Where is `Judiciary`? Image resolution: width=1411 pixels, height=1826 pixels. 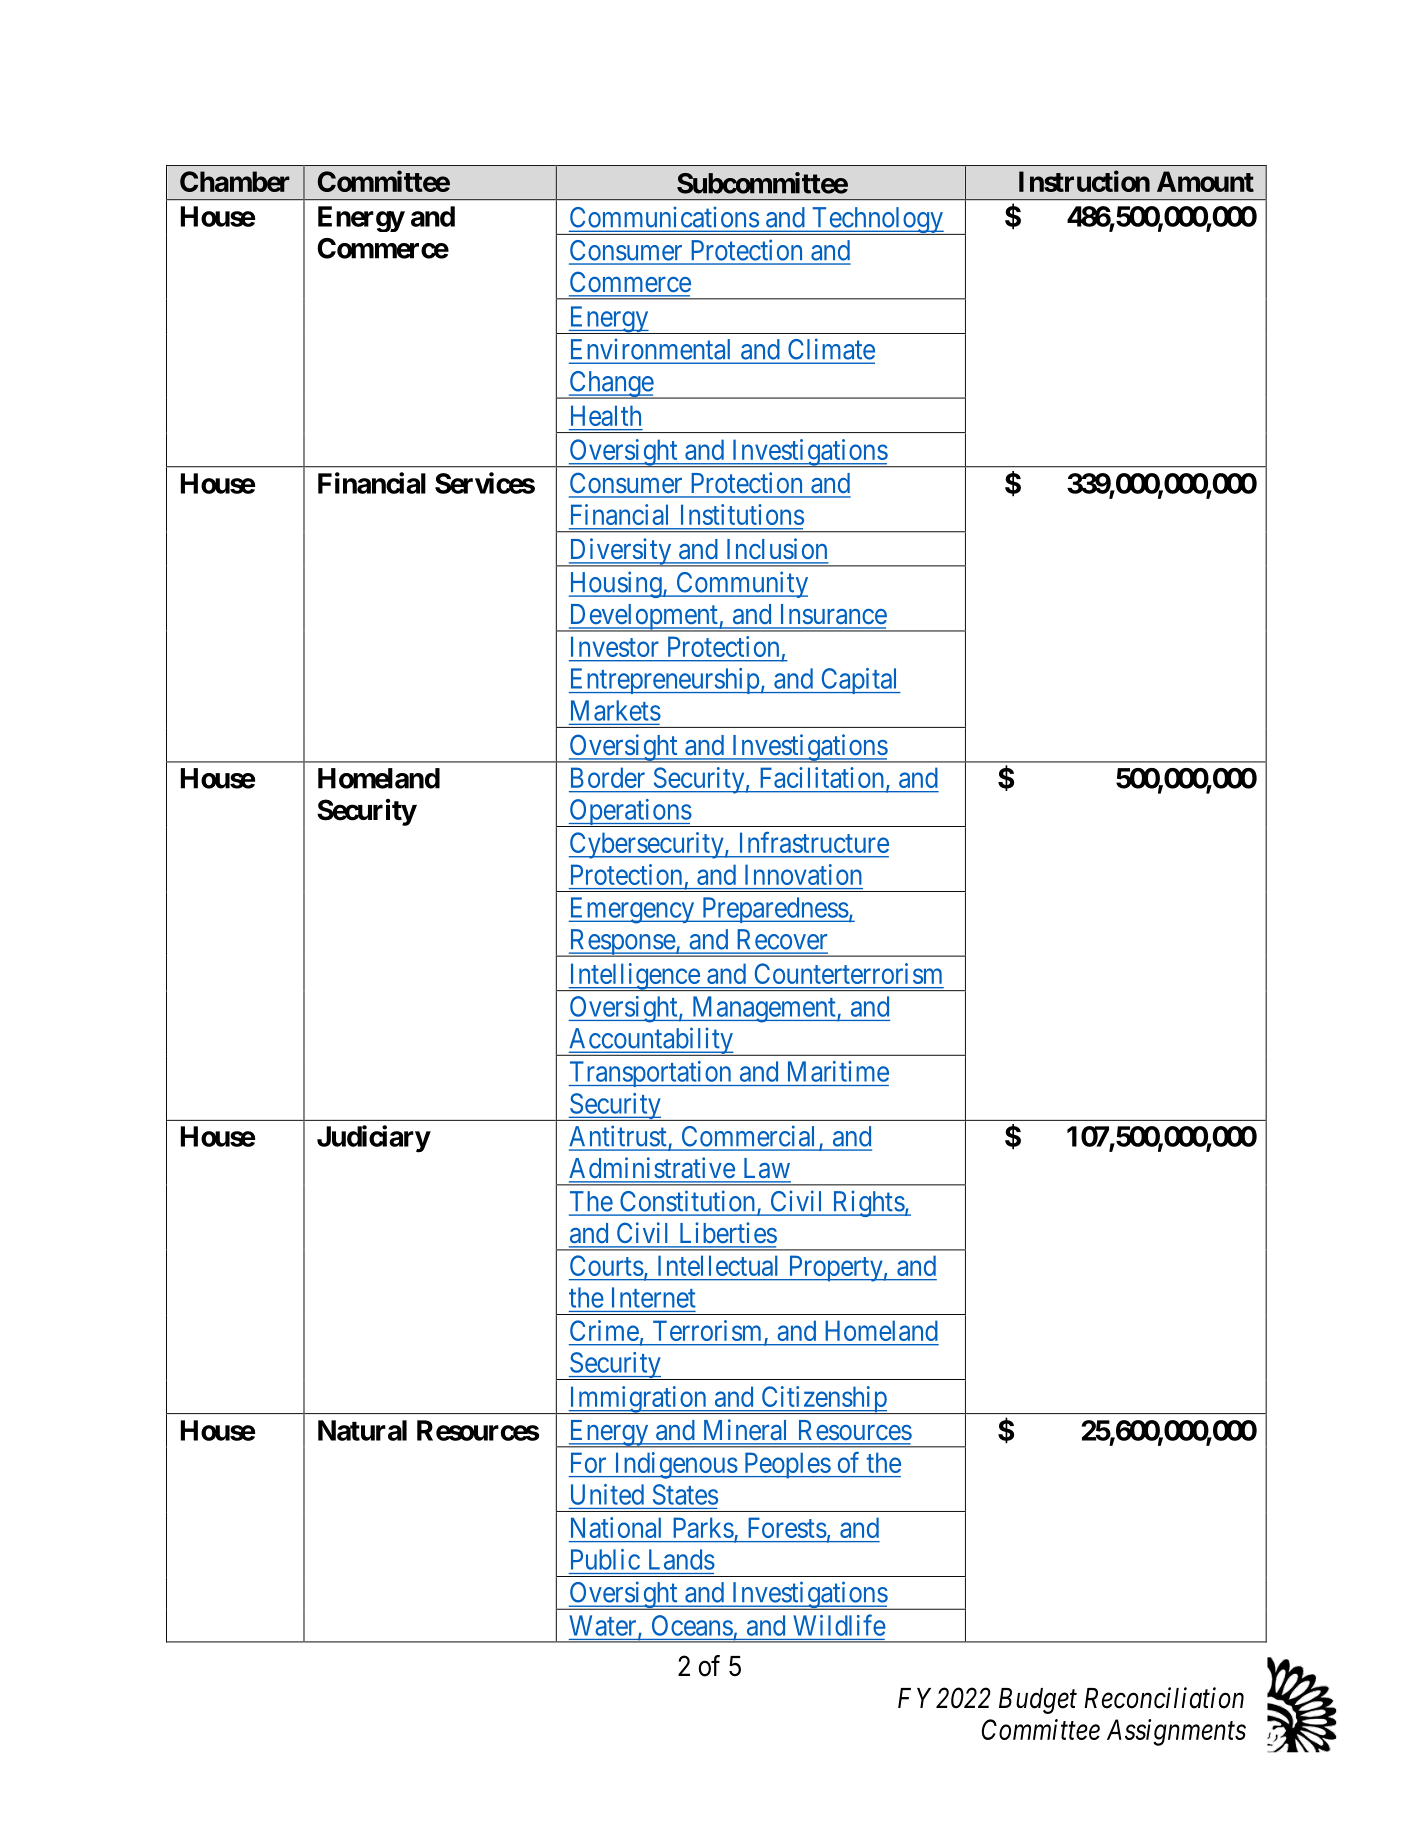
Judiciary is located at coordinates (373, 1139).
